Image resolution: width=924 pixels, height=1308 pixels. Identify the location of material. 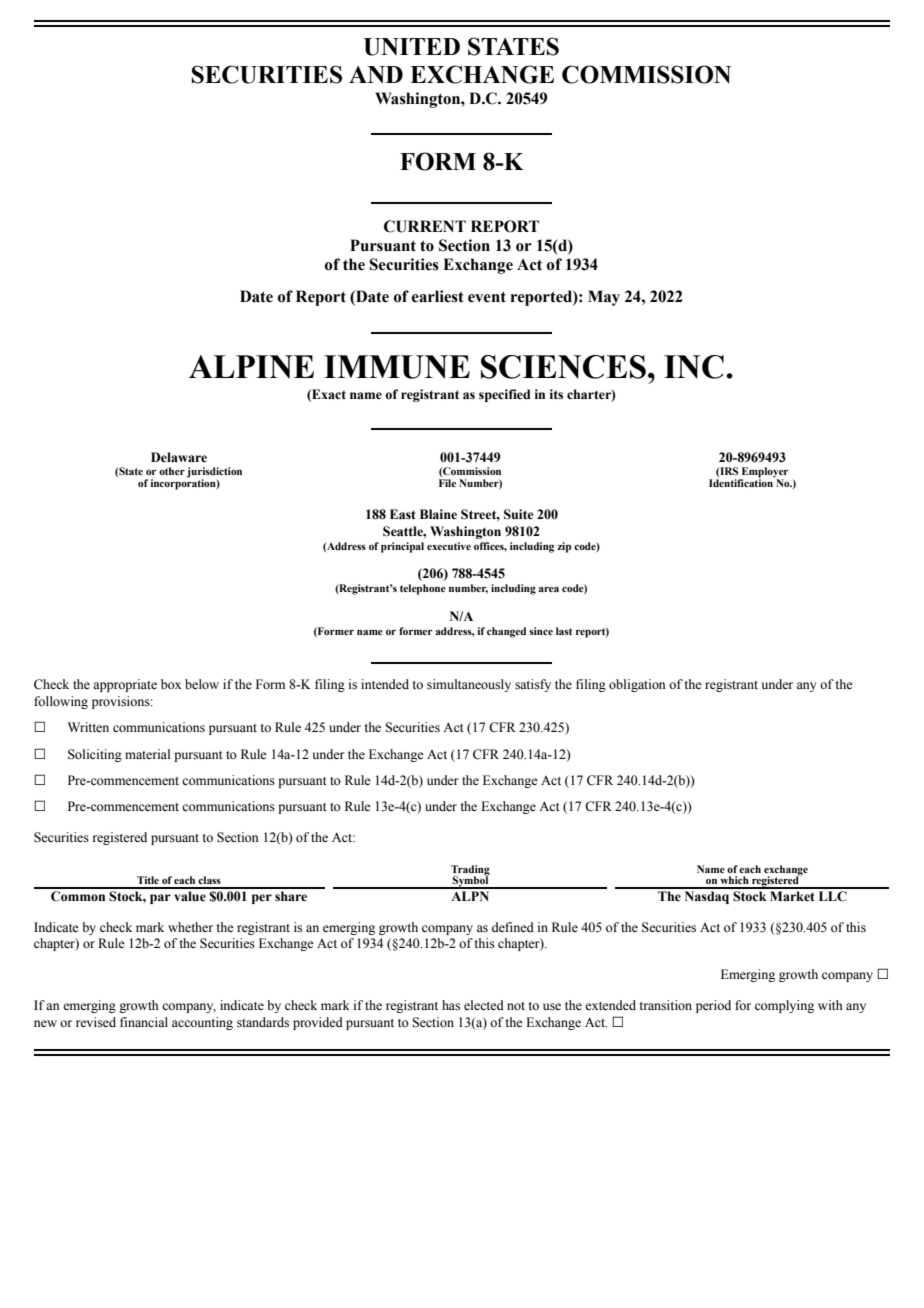
(147, 754).
